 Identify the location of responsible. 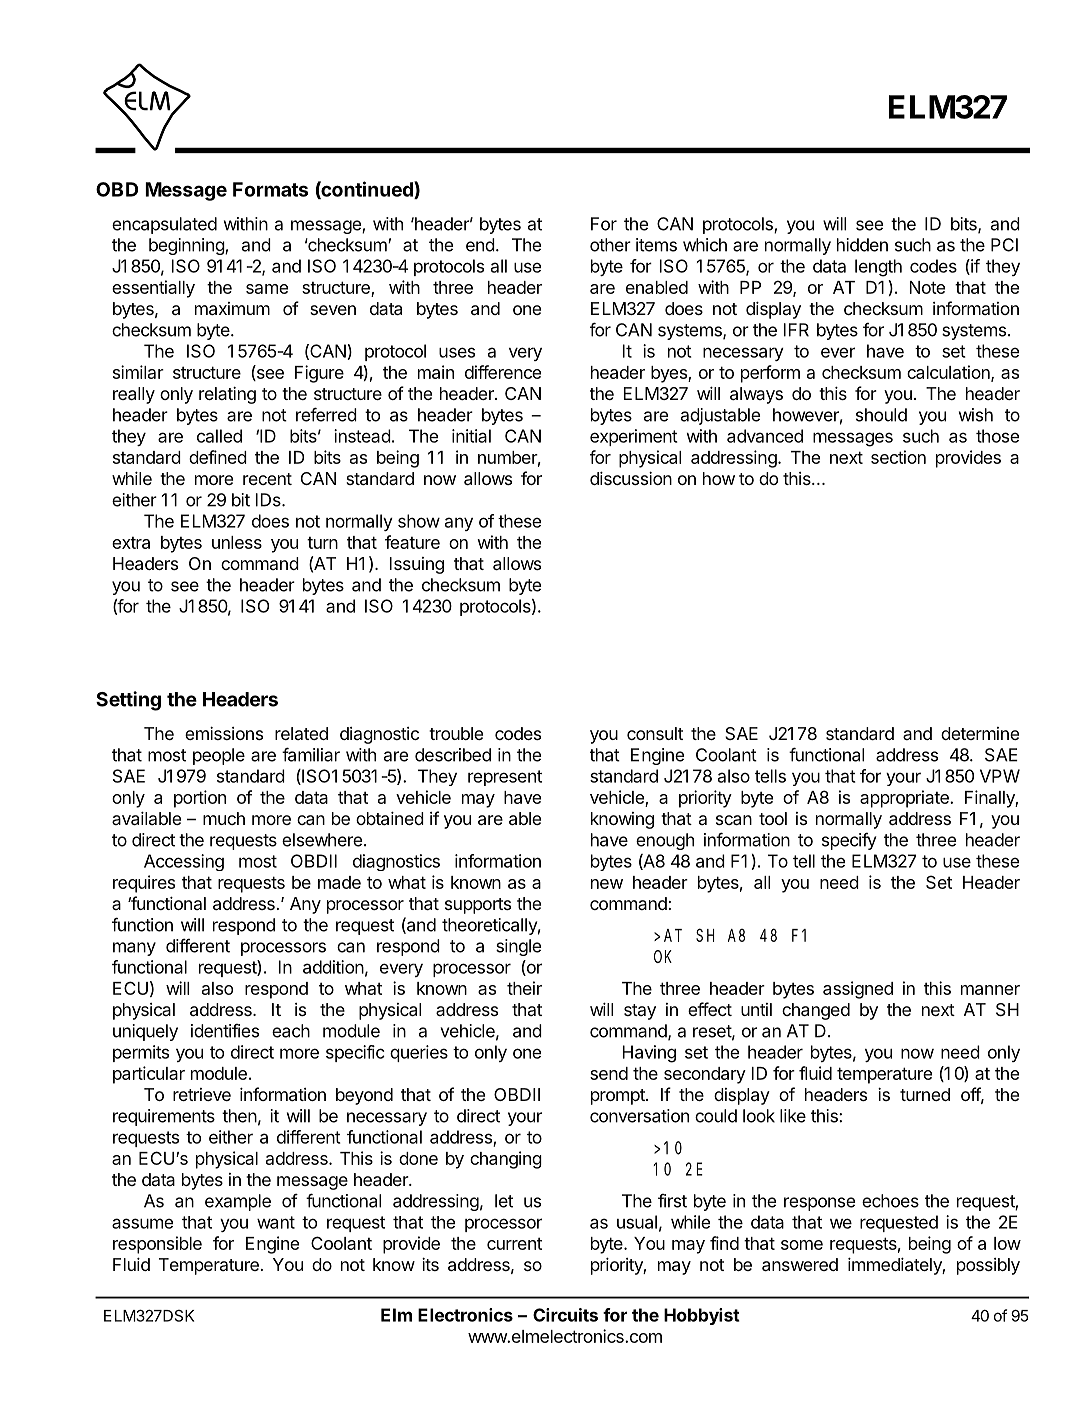
(157, 1245).
